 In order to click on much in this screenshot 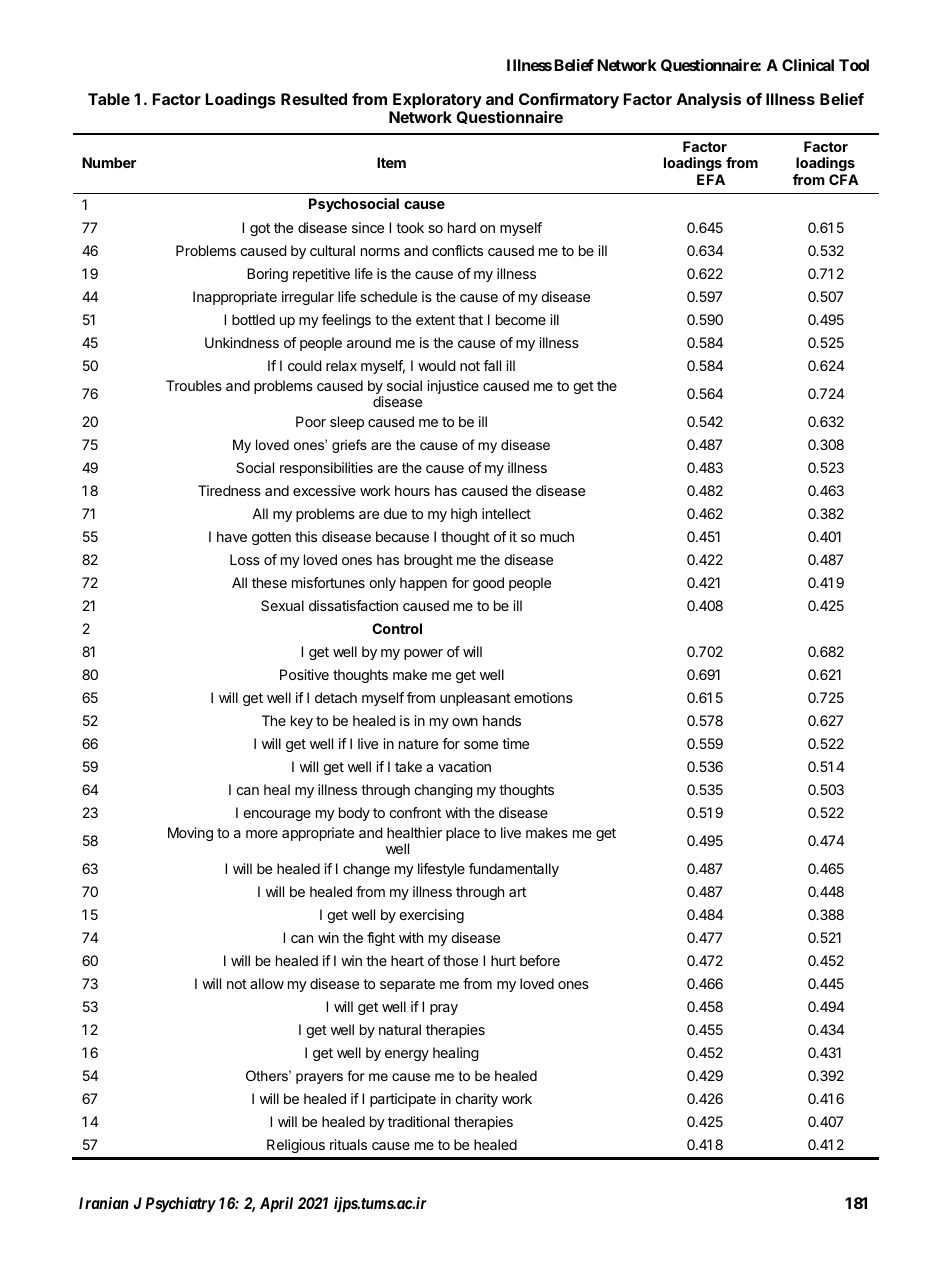, I will do `click(557, 536)`.
